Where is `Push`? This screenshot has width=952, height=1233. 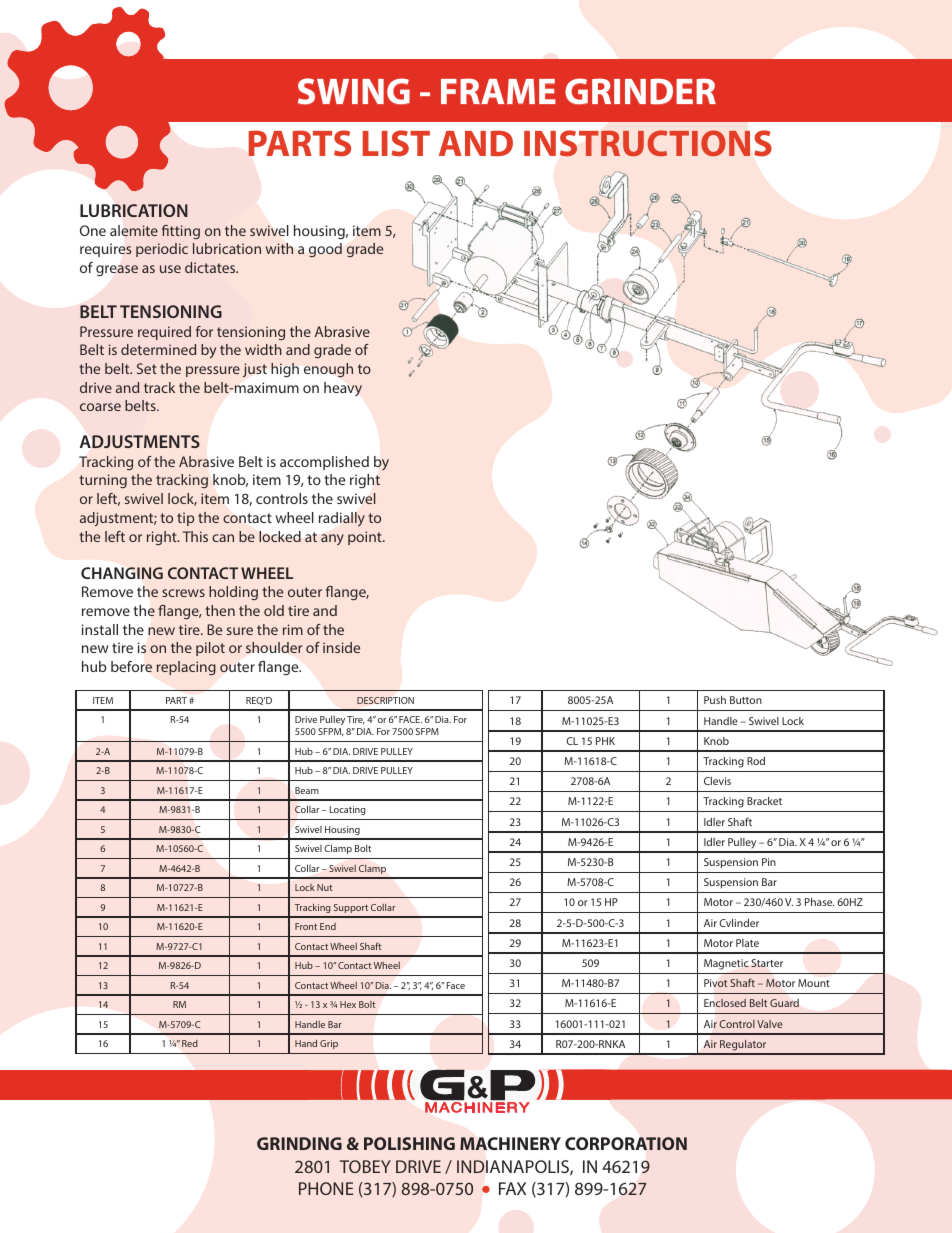
Push is located at coordinates (715, 700).
